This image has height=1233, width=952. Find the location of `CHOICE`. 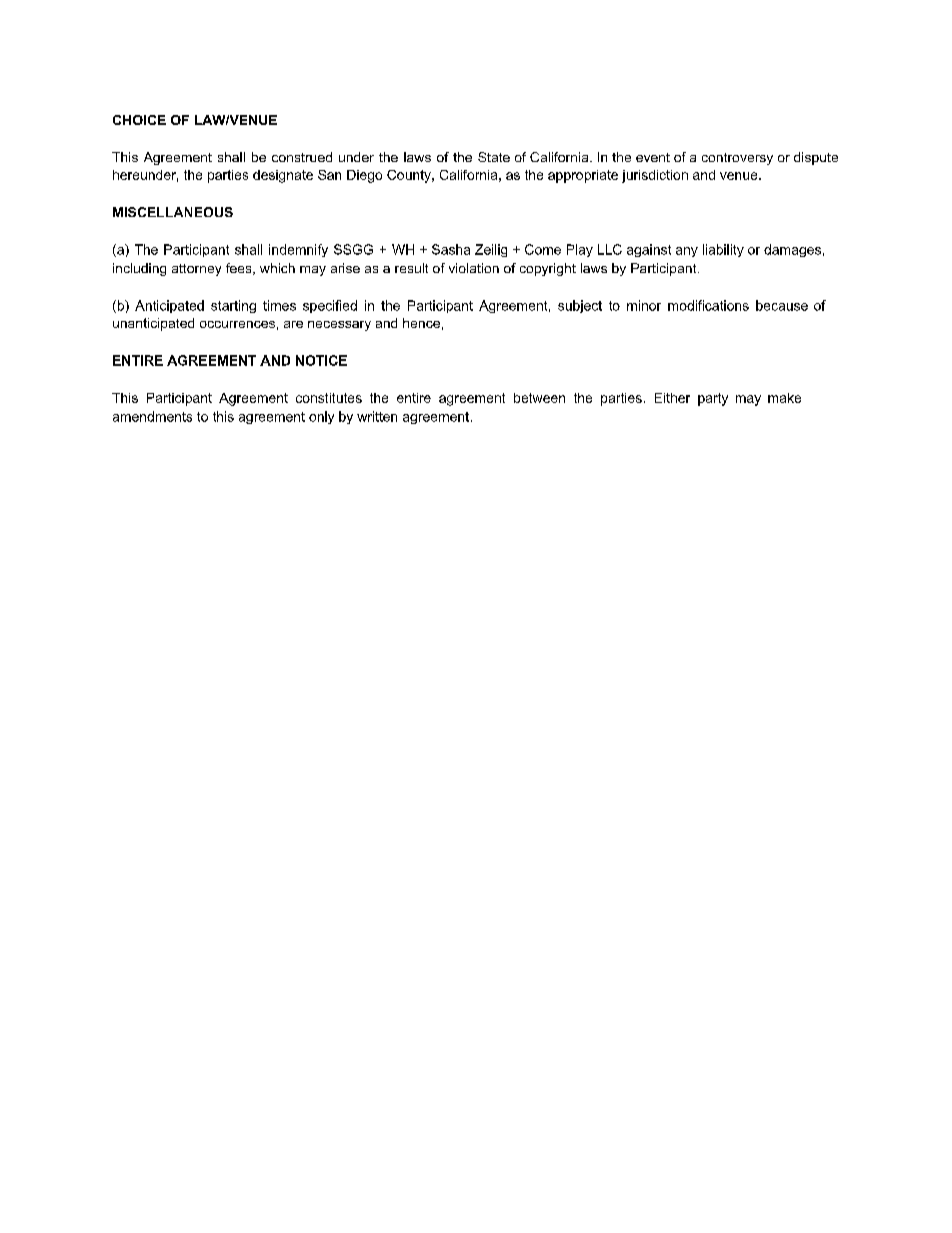

CHOICE is located at coordinates (139, 120).
